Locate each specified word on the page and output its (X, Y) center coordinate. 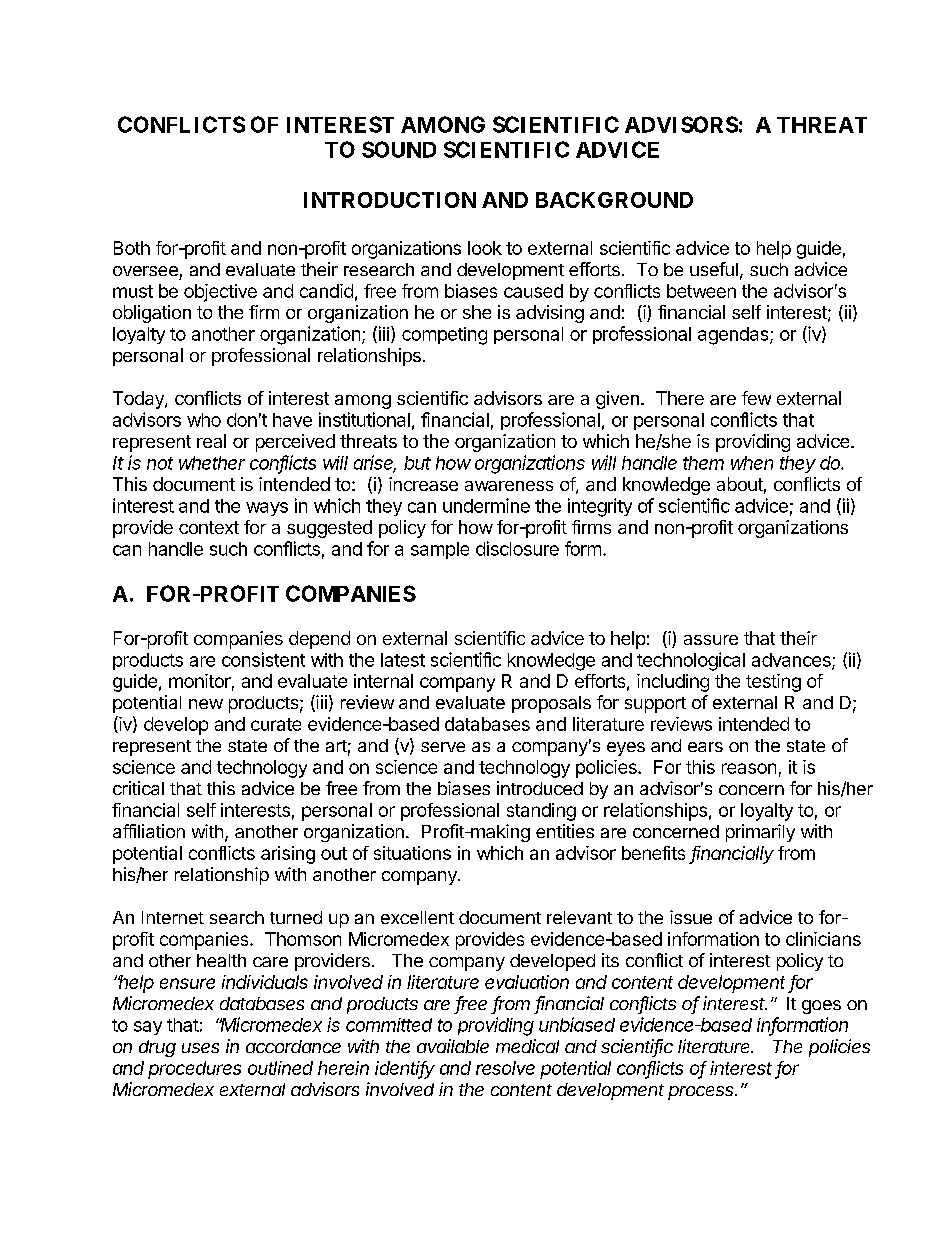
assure (711, 640)
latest (403, 660)
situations (412, 853)
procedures (194, 1070)
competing (444, 336)
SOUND (399, 149)
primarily (760, 833)
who (204, 420)
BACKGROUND (614, 200)
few (756, 398)
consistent (263, 659)
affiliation (149, 831)
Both (132, 248)
